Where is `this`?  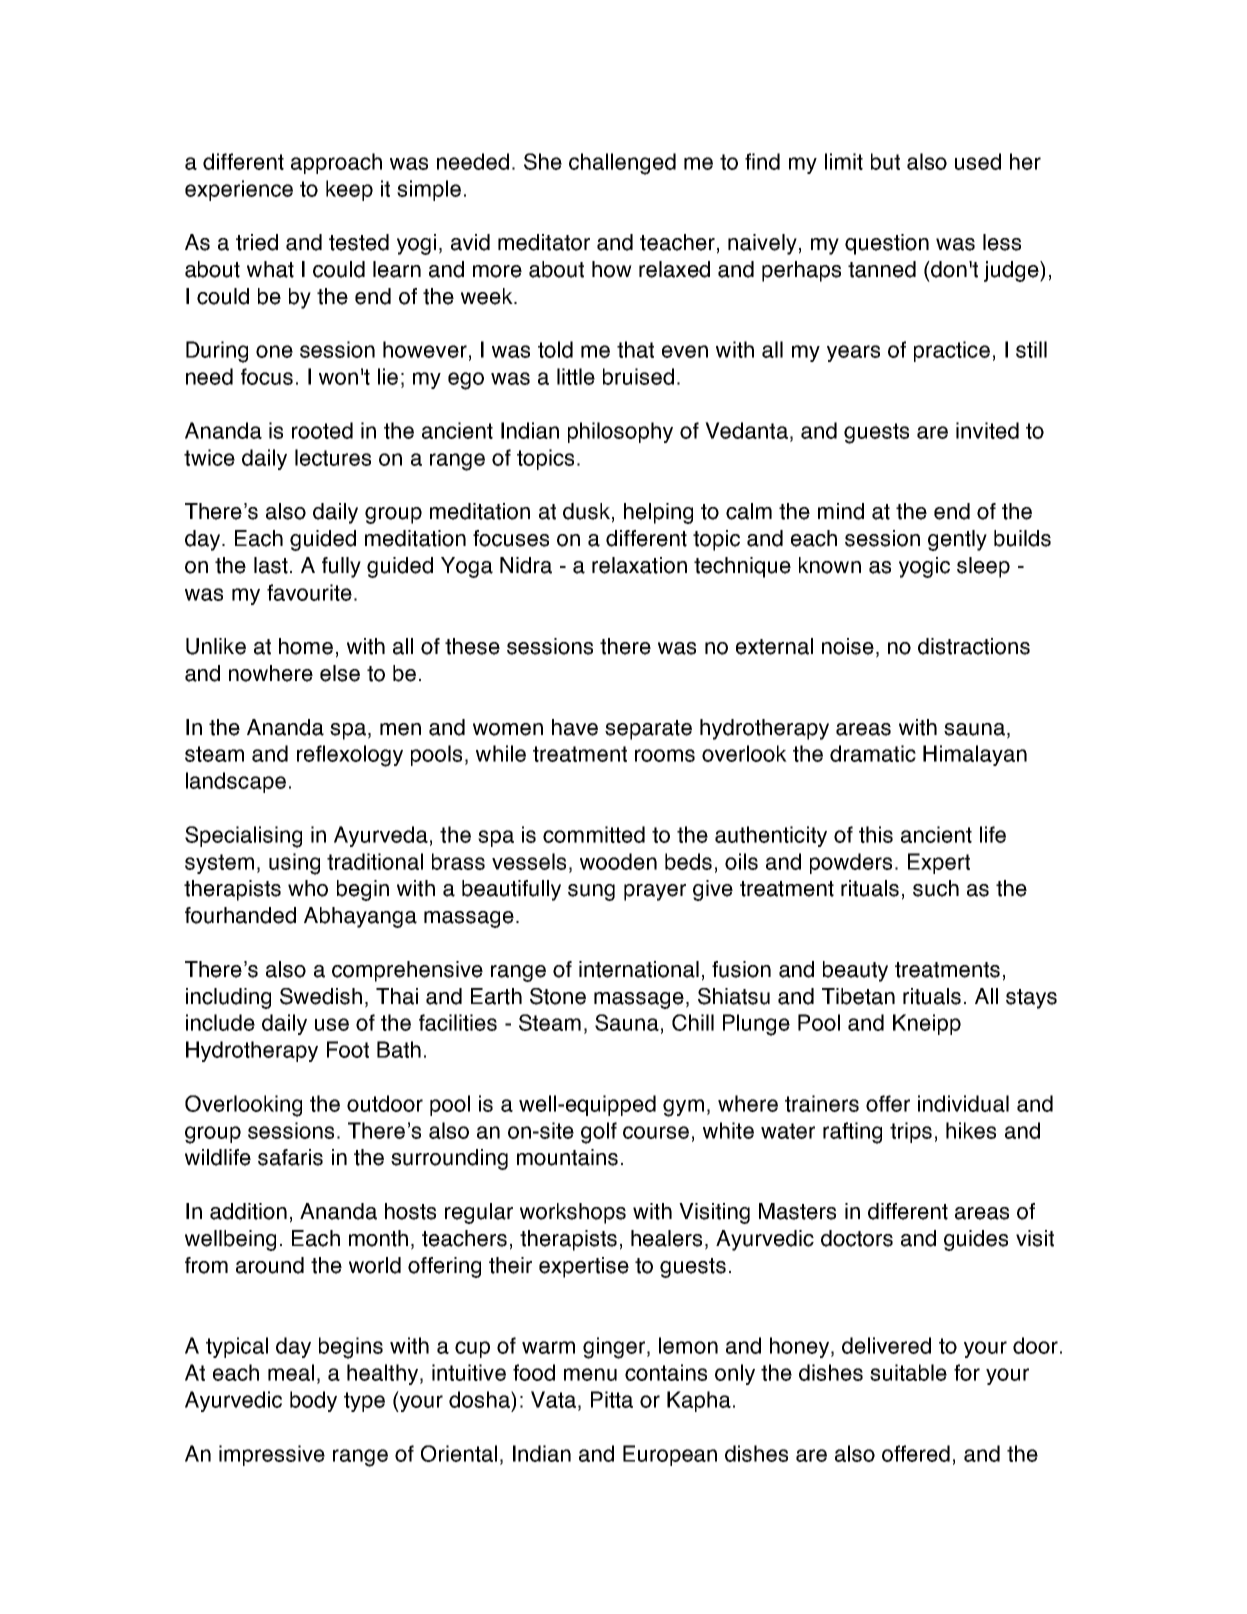 this is located at coordinates (876, 834).
